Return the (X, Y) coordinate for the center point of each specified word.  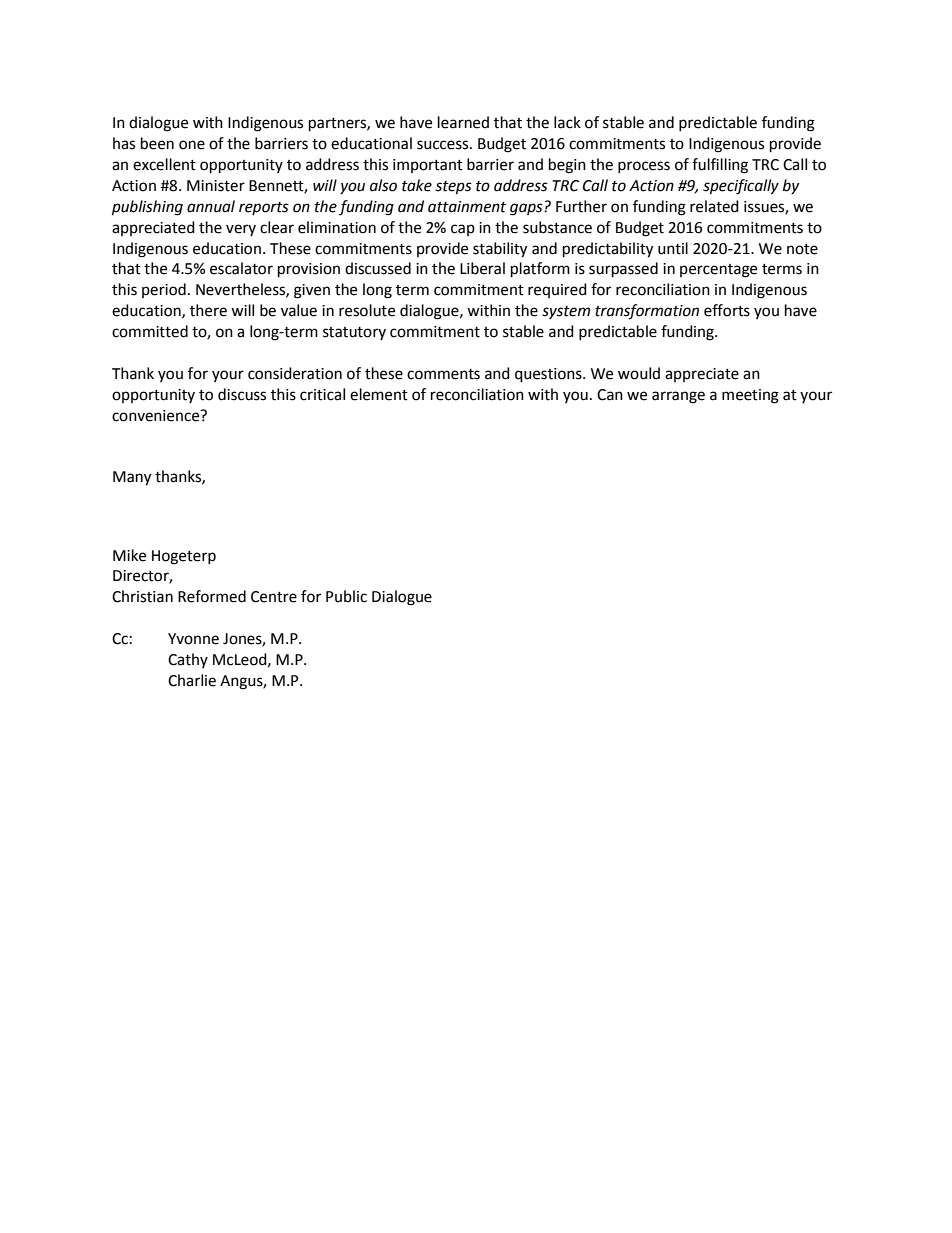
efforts (727, 310)
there (208, 310)
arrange (678, 397)
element (379, 394)
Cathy (188, 660)
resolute (367, 310)
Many (132, 478)
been (157, 143)
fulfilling (720, 166)
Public (346, 596)
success (444, 145)
